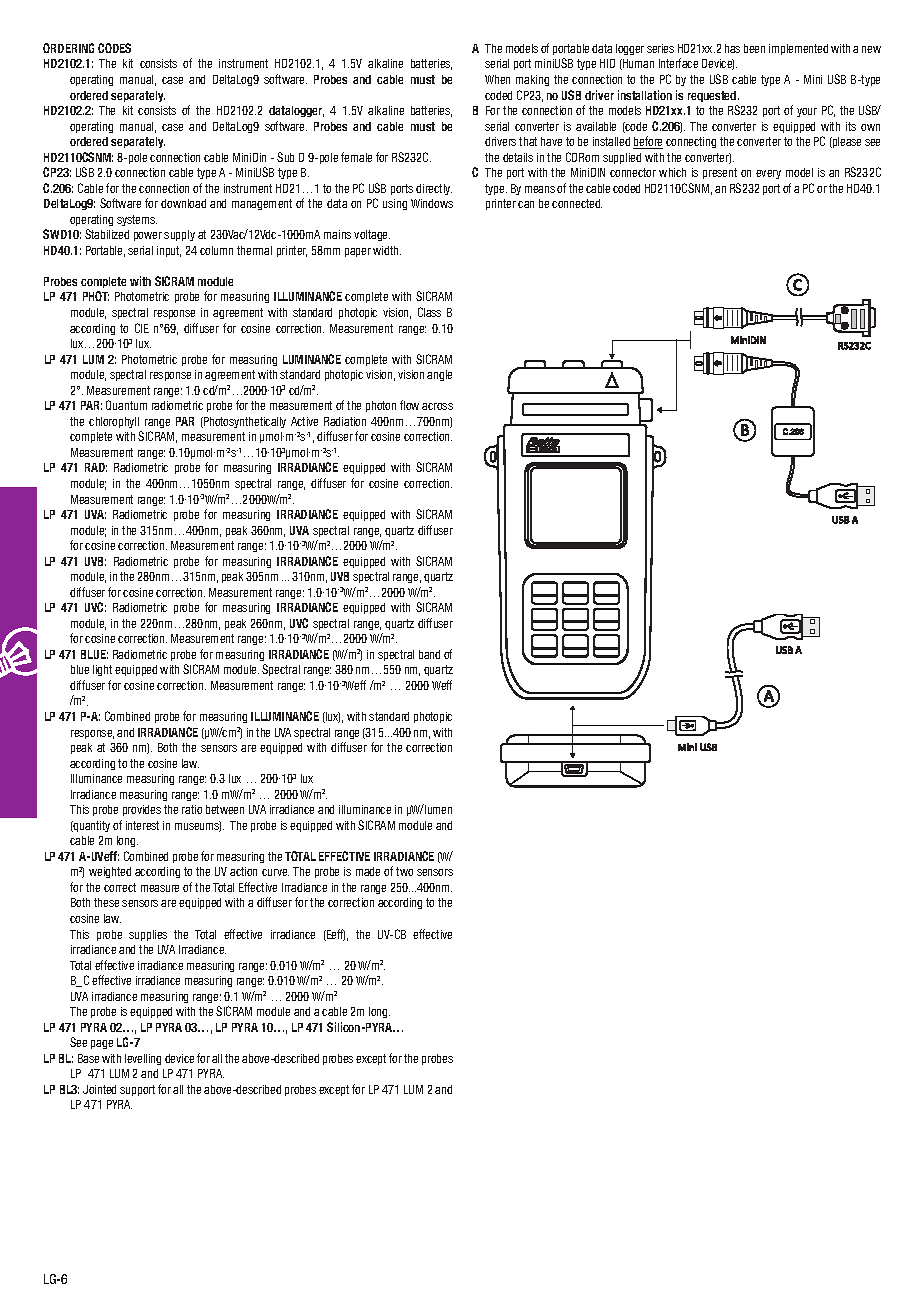 The width and height of the document is (924, 1308). What do you see at coordinates (768, 174) in the document?
I see `every` at bounding box center [768, 174].
